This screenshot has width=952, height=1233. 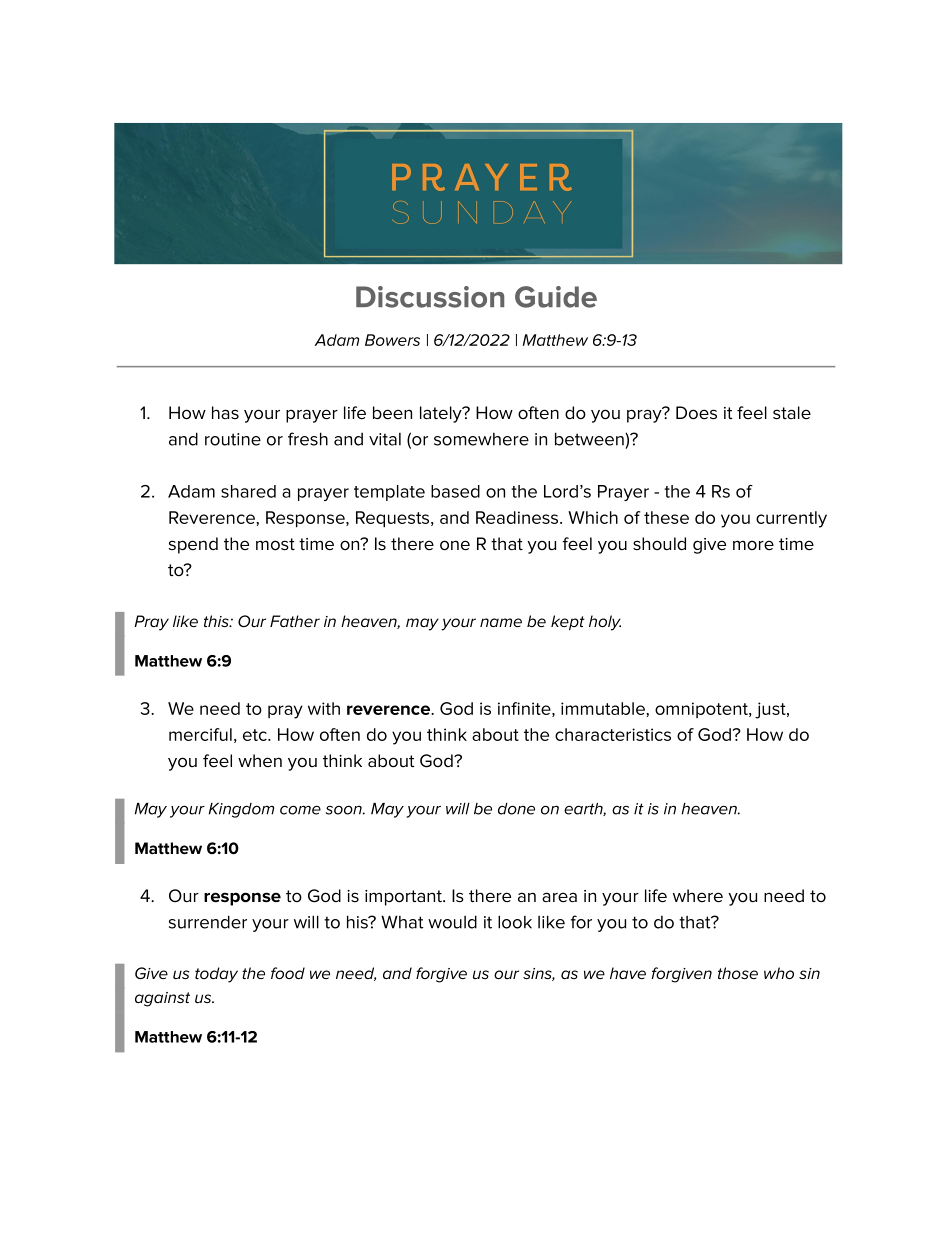 What do you see at coordinates (256, 735) in the screenshot?
I see `etc` at bounding box center [256, 735].
